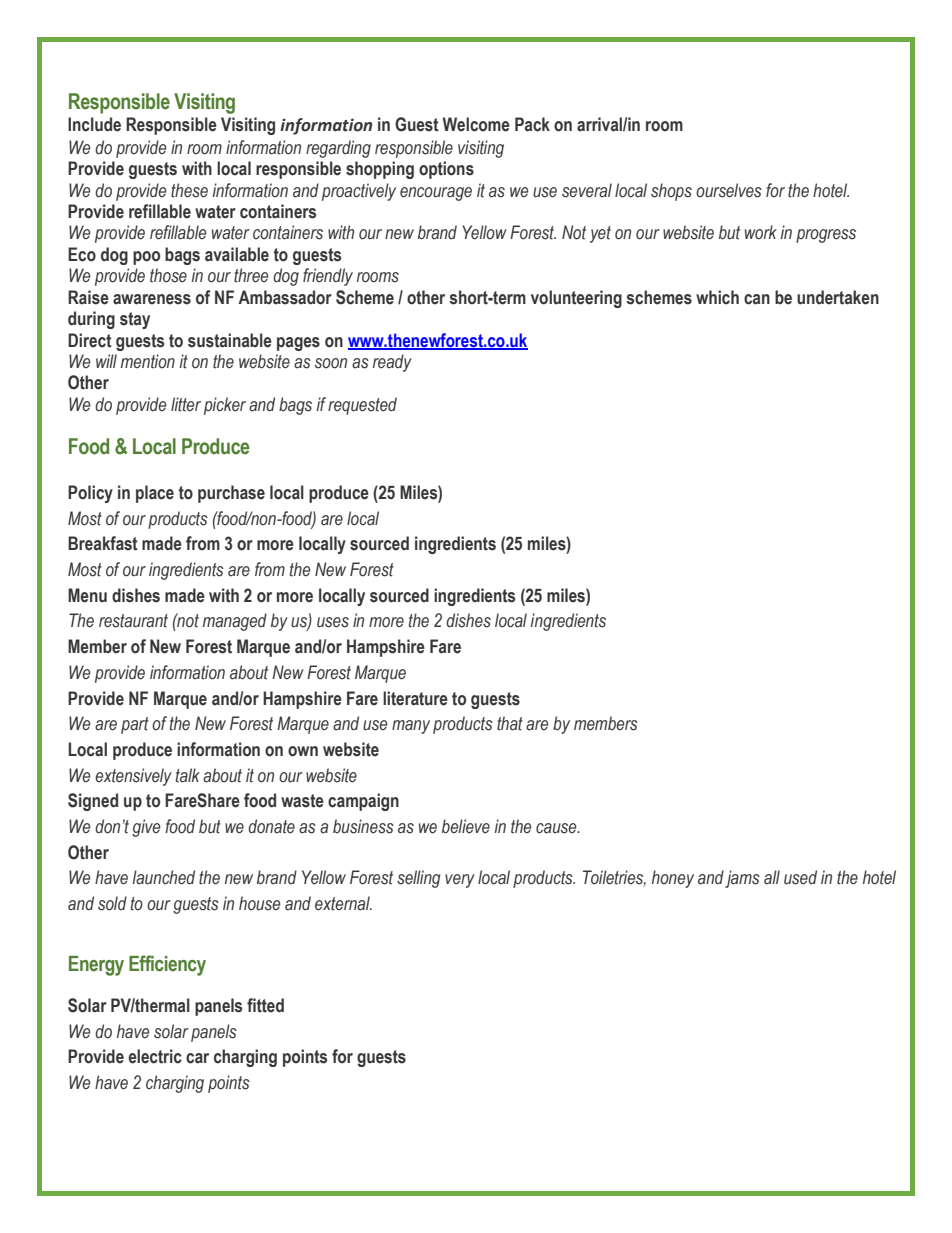  I want to click on believe, so click(466, 826).
